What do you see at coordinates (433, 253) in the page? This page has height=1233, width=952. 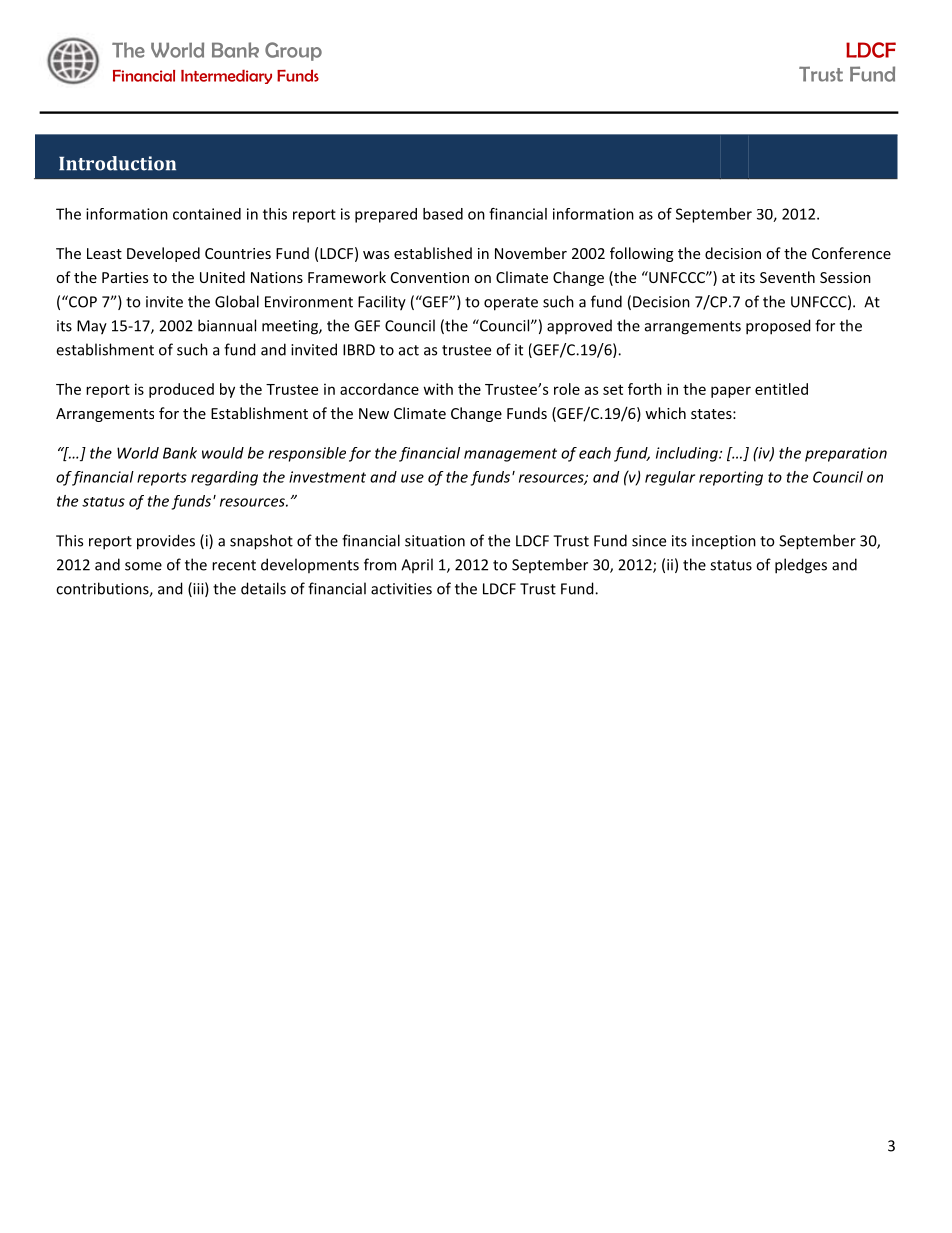 I see `established` at bounding box center [433, 253].
